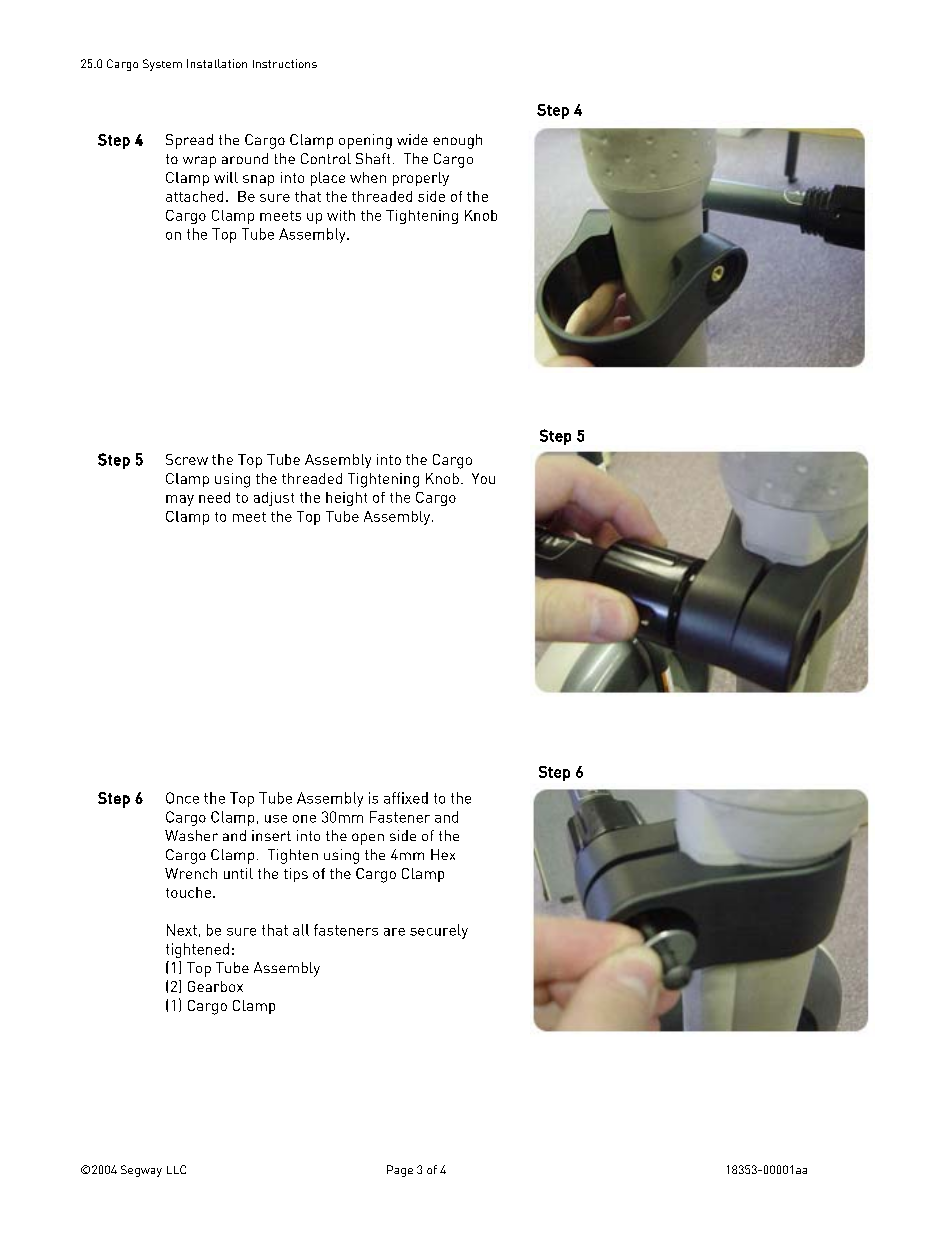  Describe the element at coordinates (483, 478) in the screenshot. I see `You` at that location.
